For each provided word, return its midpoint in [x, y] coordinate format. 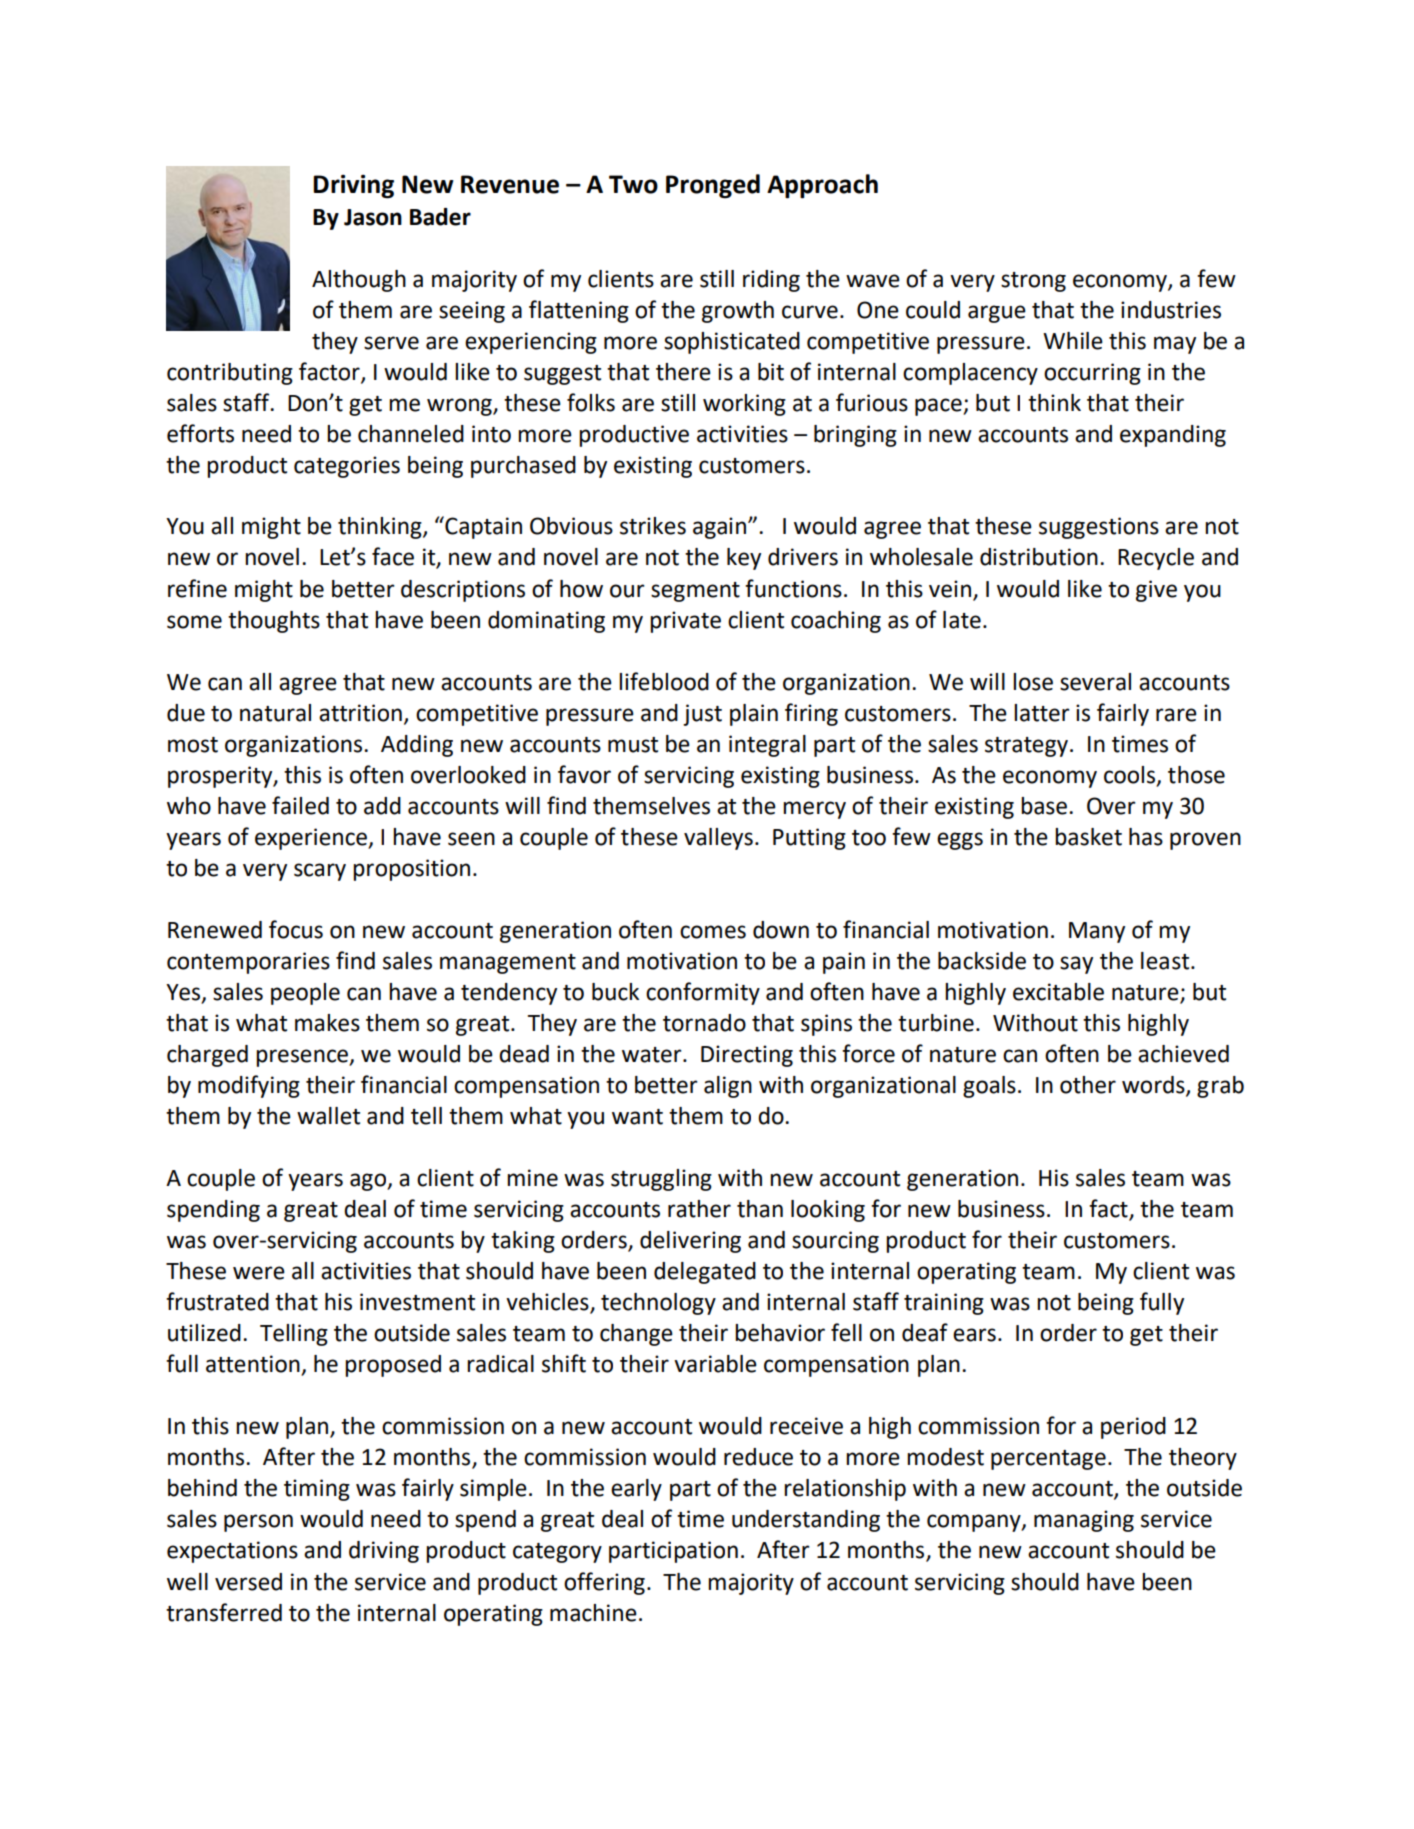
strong [1033, 282]
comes [713, 932]
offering [604, 1583]
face [393, 556]
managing [1084, 1521]
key [744, 559]
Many [1097, 932]
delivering [690, 1242]
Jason [373, 217]
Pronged [713, 186]
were [259, 1273]
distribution [1039, 557]
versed [248, 1582]
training [944, 1304]
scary [320, 872]
